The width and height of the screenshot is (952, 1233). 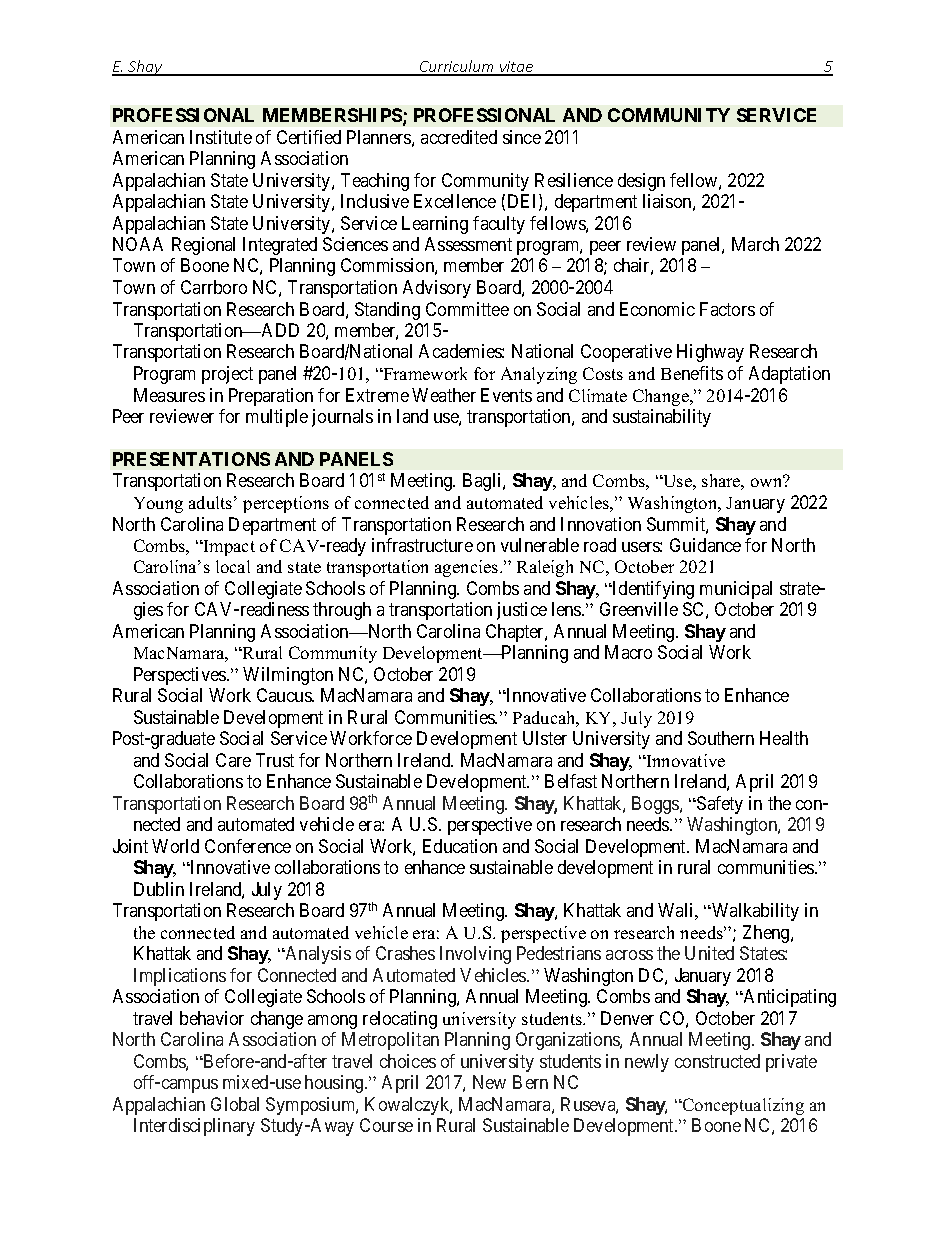 I want to click on Institute, so click(x=221, y=137).
